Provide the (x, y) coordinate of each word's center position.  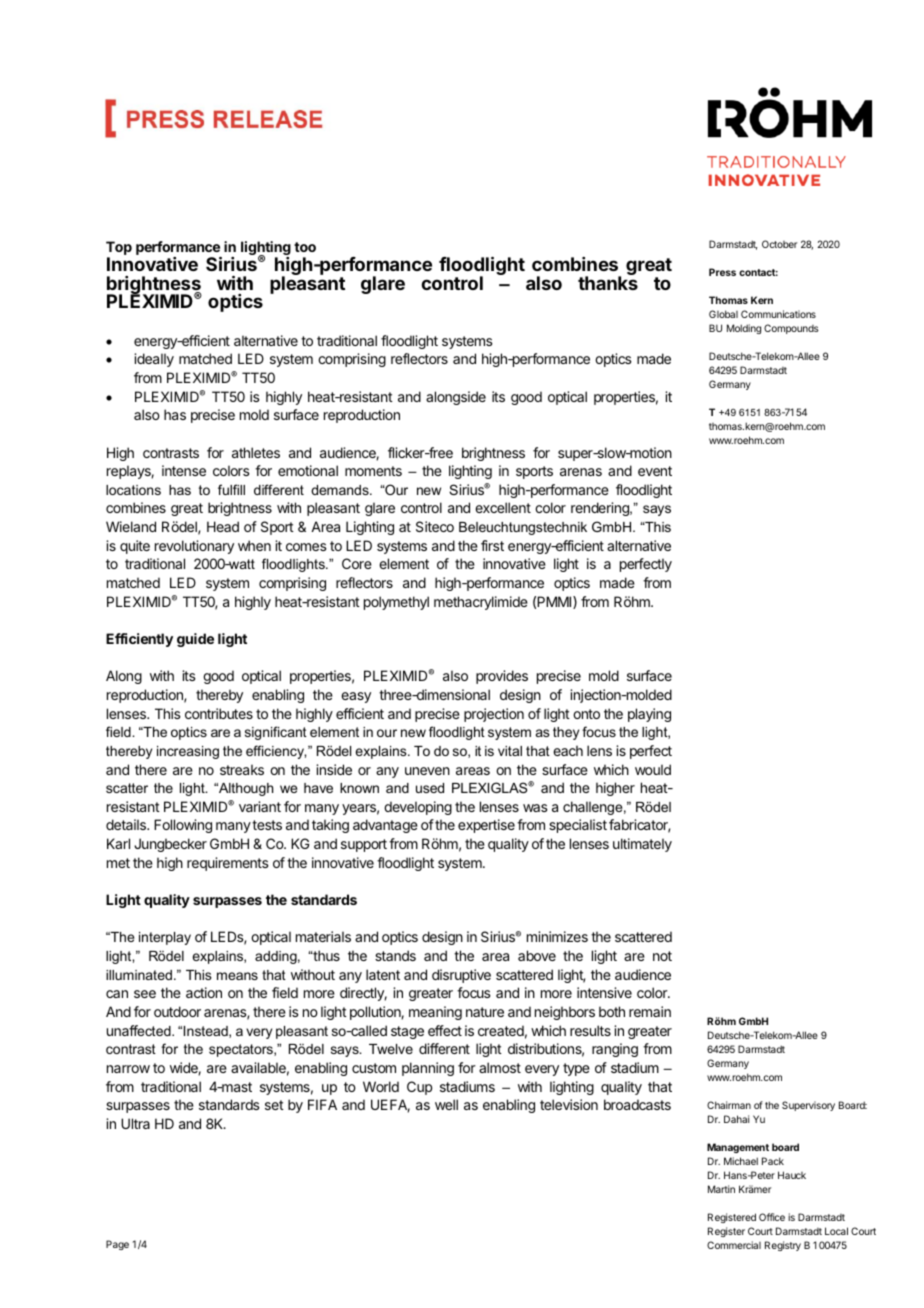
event (655, 471)
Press (722, 272)
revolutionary (194, 547)
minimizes (557, 936)
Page (117, 1245)
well (446, 1104)
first (492, 545)
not (662, 956)
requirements (228, 864)
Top (119, 249)
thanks (608, 282)
